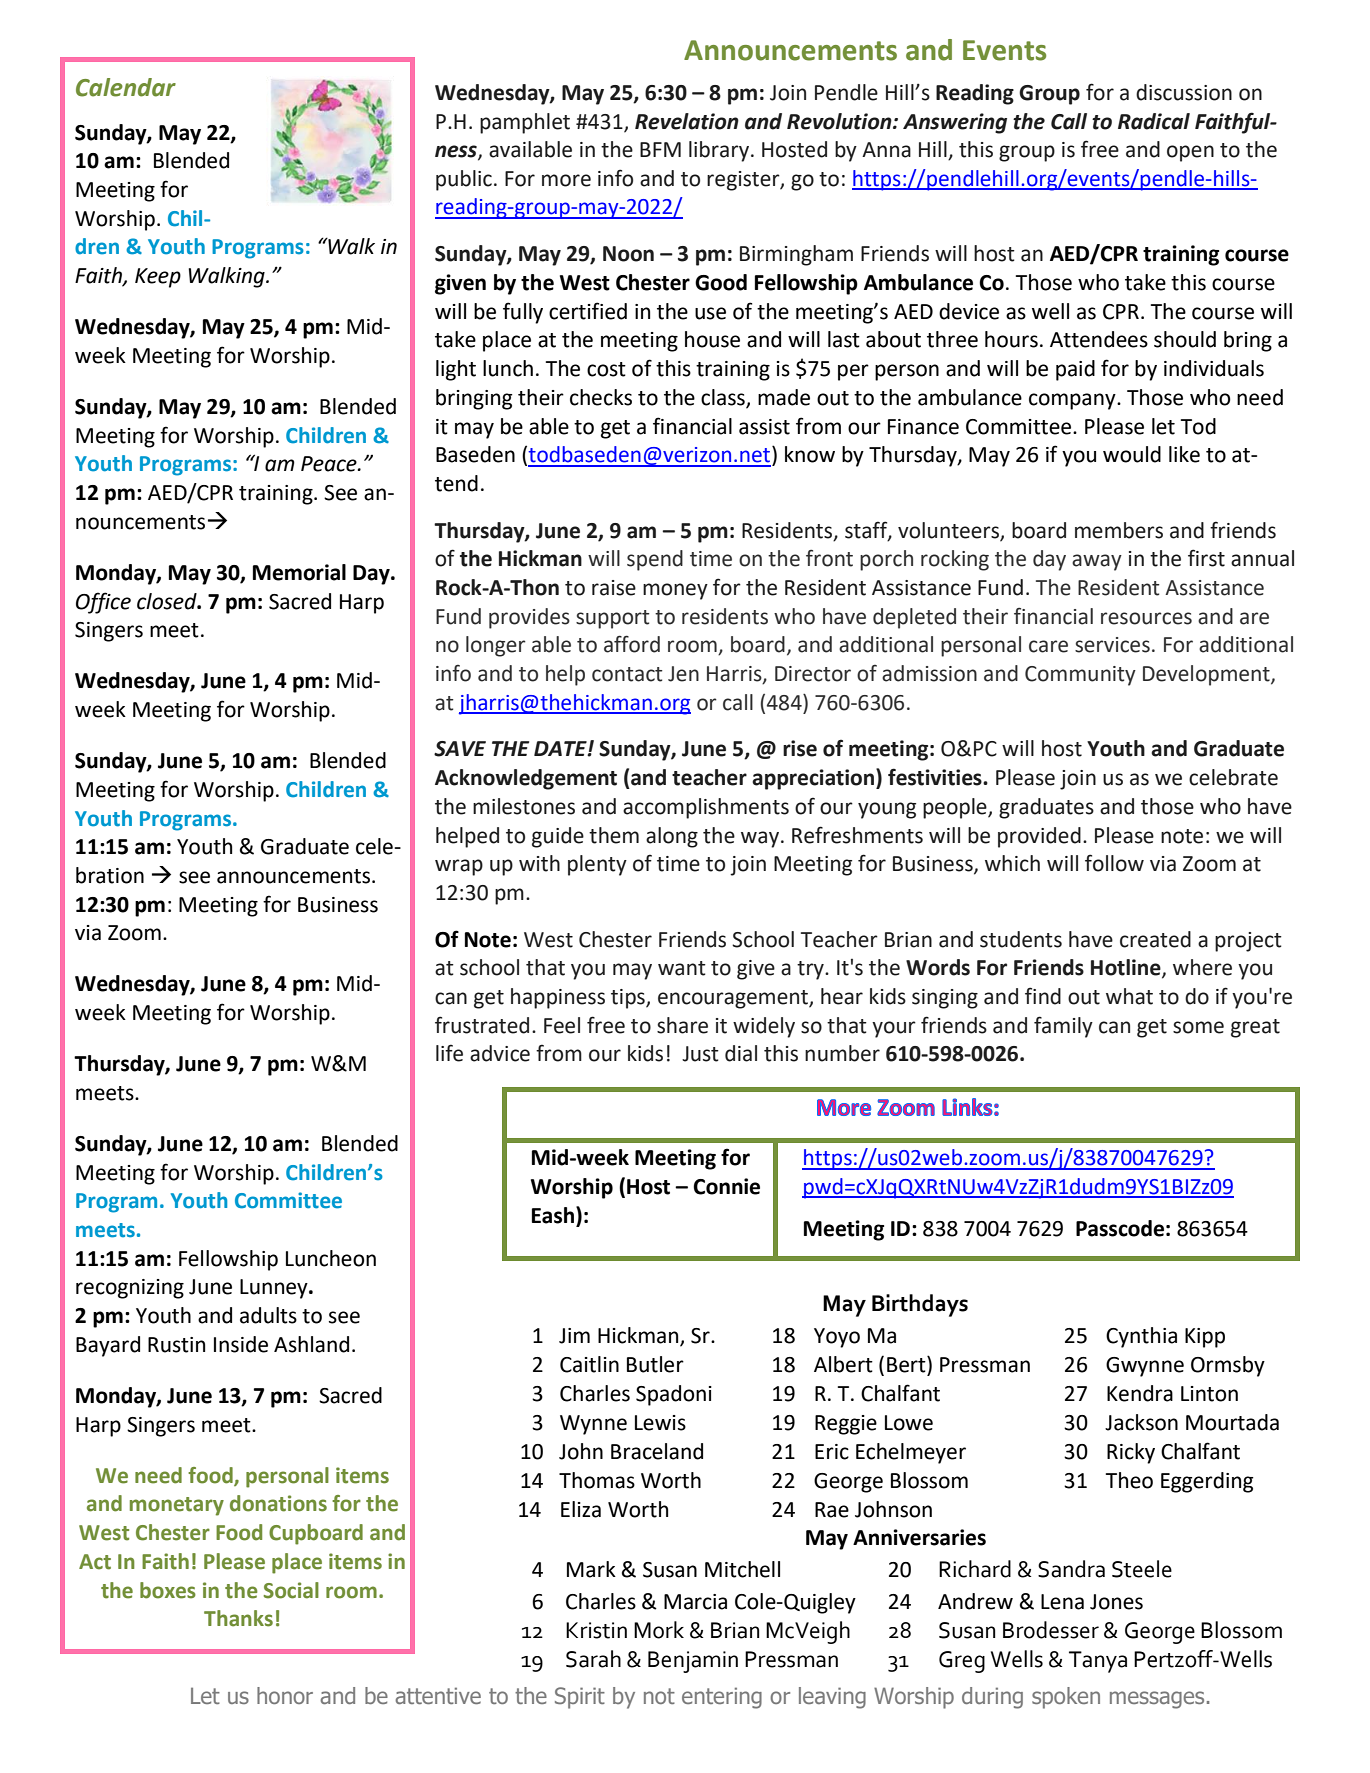 The image size is (1370, 1773). I want to click on family, so click(1063, 1027).
